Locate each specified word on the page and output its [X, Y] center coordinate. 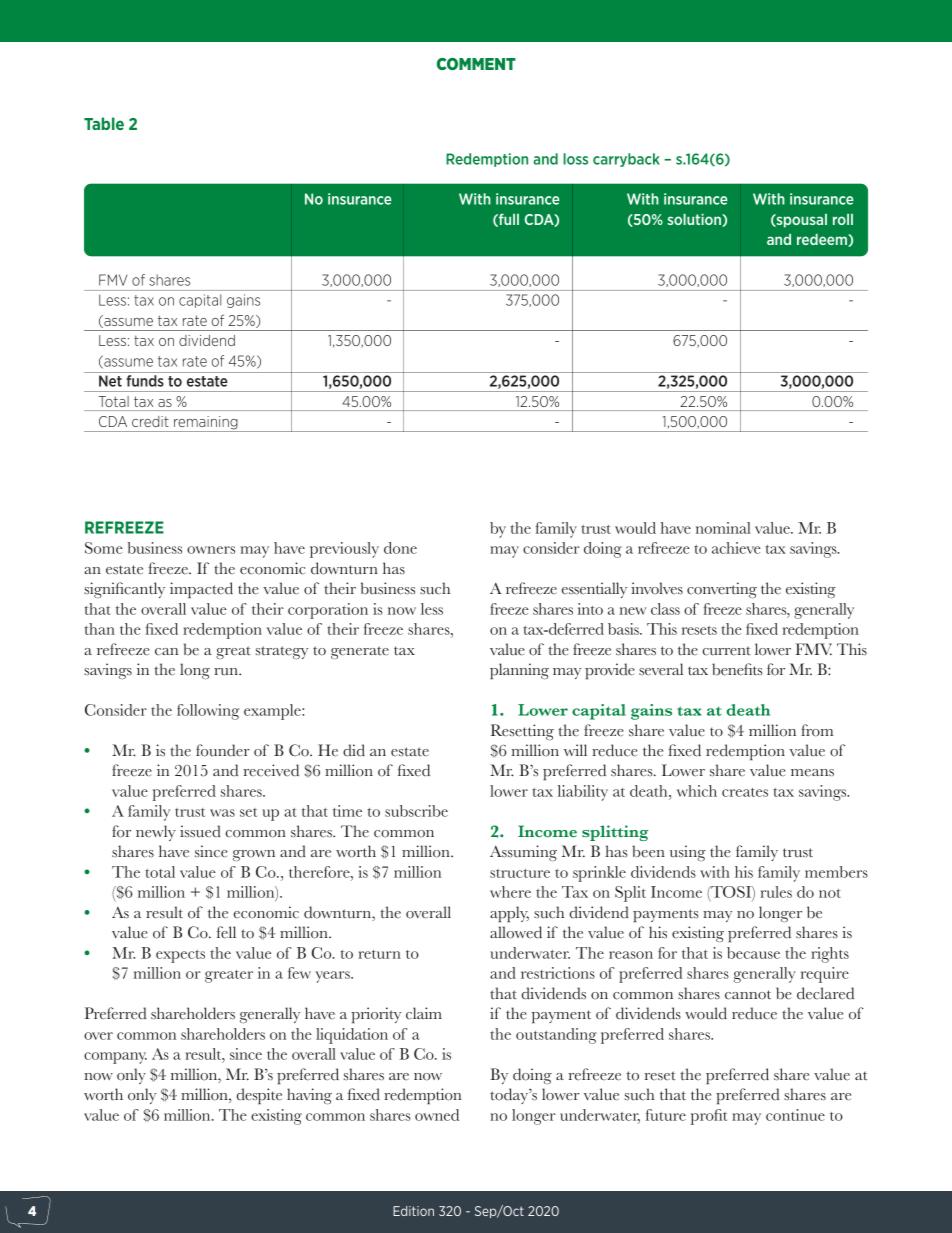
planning [519, 671]
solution [694, 219]
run [227, 672]
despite [259, 1096]
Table [104, 123]
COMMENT [476, 64]
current [726, 651]
